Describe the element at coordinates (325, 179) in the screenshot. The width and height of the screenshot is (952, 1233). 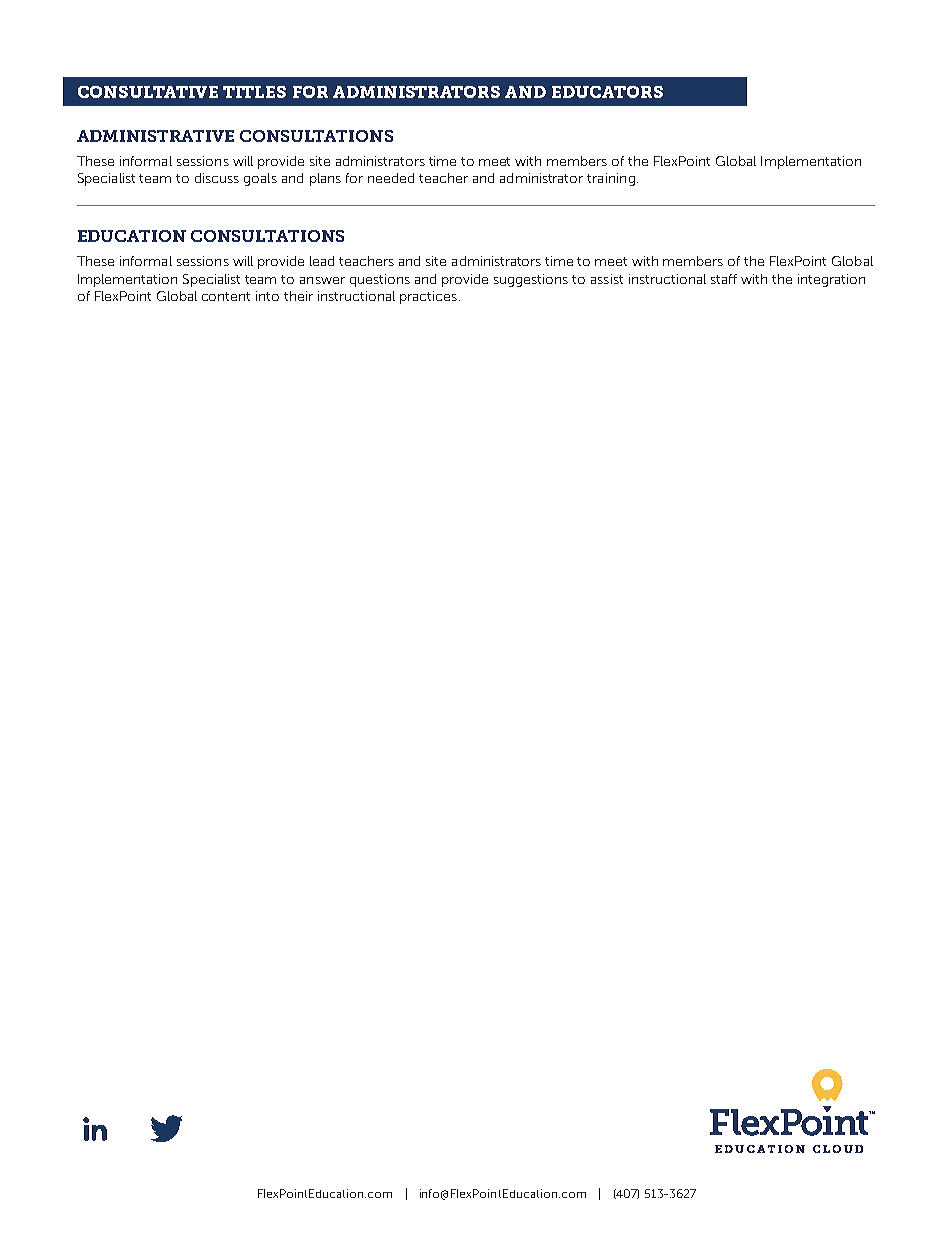
I see `plans` at that location.
